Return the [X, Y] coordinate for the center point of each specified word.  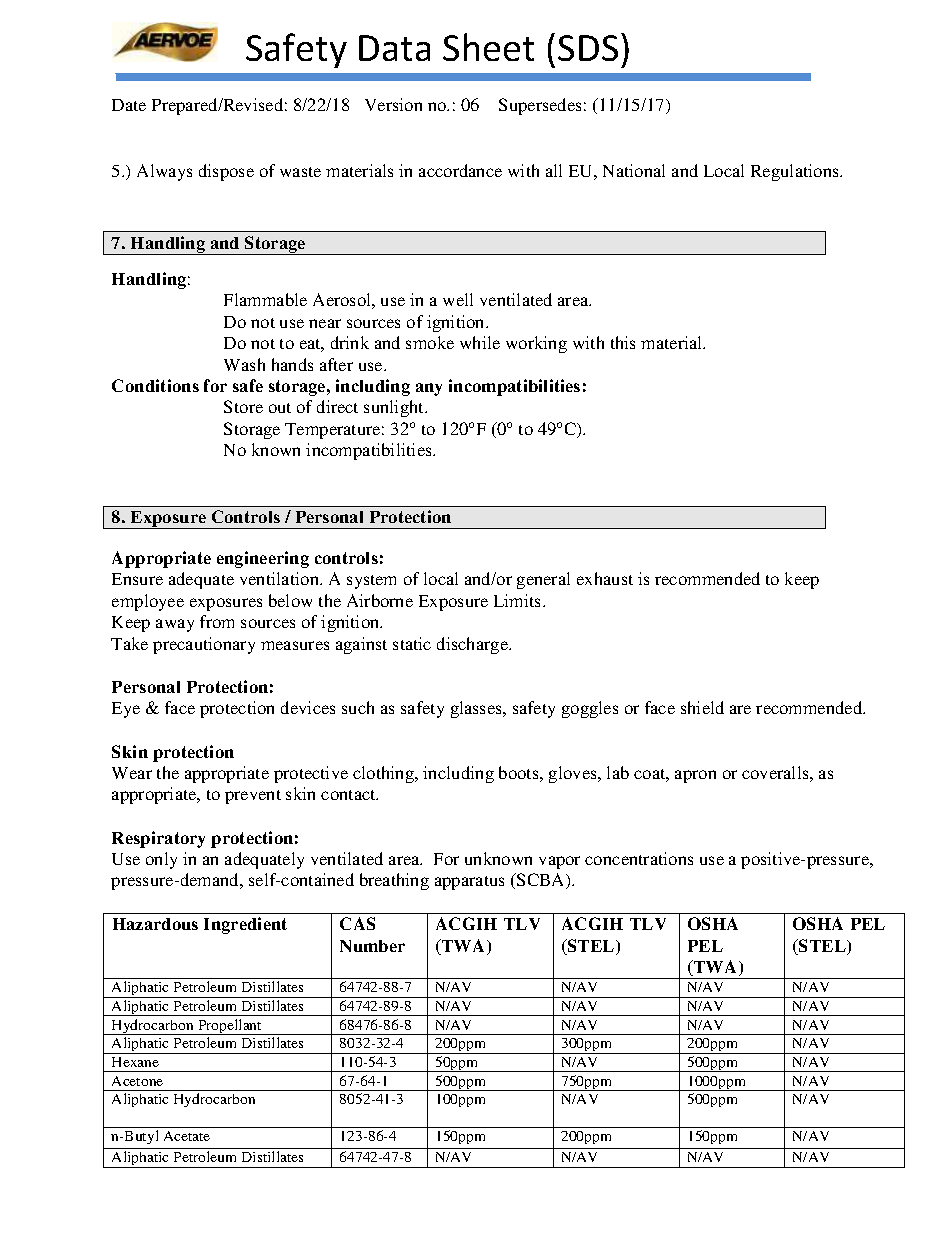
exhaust [605, 578]
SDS [588, 48]
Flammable [265, 299]
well [458, 299]
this [623, 342]
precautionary [204, 645]
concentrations [639, 858]
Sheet [488, 47]
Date [129, 105]
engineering [263, 559]
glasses [478, 709]
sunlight [395, 408]
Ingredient [245, 925]
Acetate [187, 1136]
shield [702, 707]
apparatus [469, 883]
